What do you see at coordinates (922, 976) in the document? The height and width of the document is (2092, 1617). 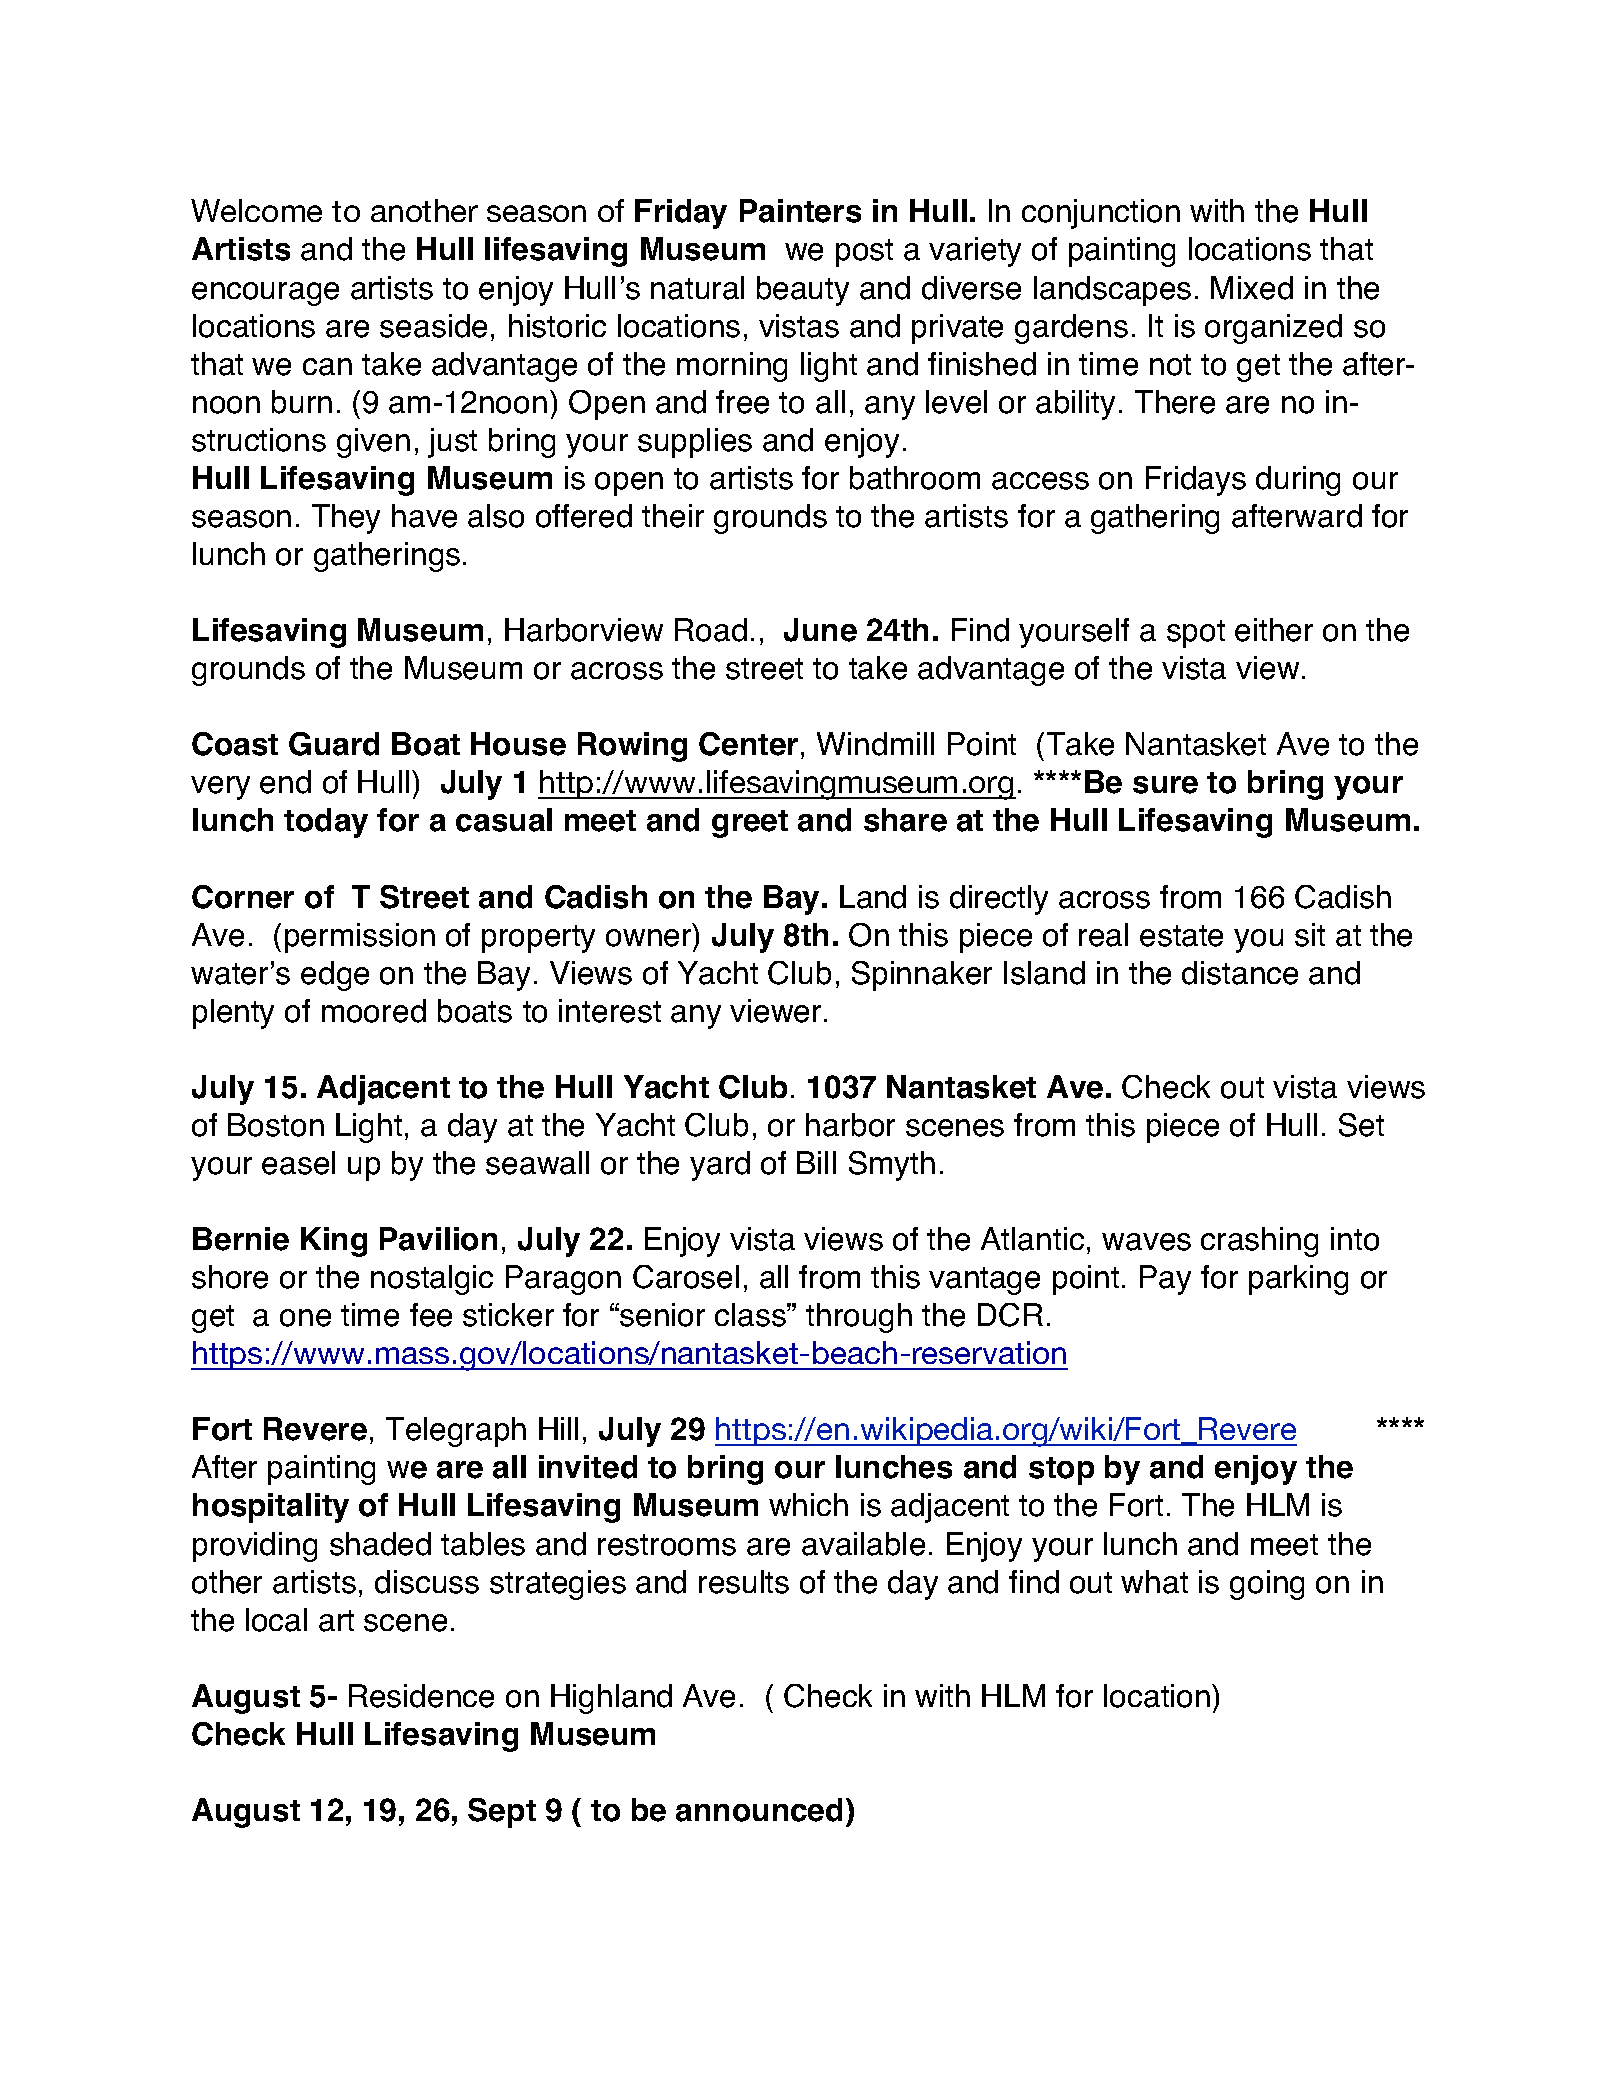 I see `Spinnaker` at bounding box center [922, 976].
